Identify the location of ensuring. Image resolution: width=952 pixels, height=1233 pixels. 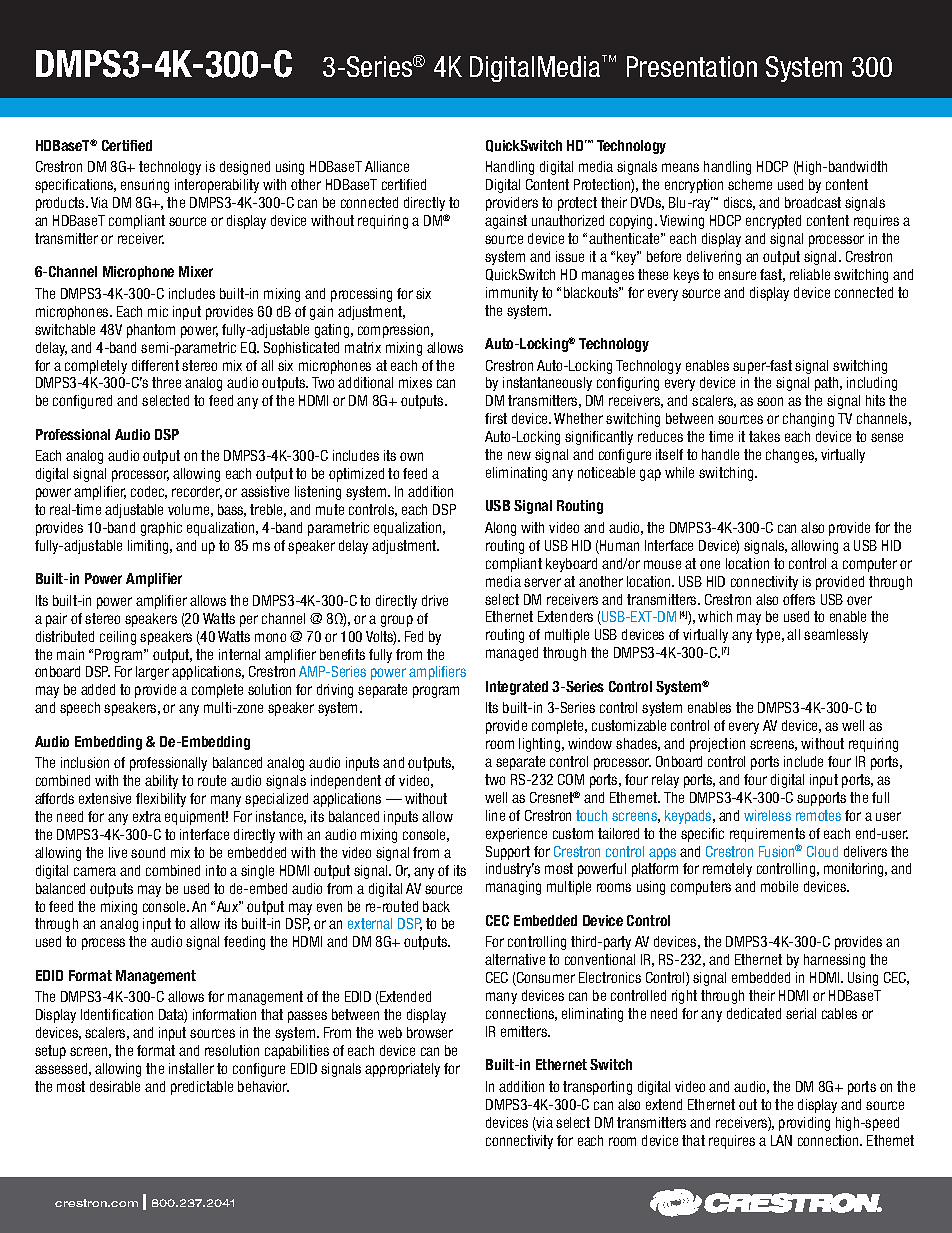
(145, 186).
